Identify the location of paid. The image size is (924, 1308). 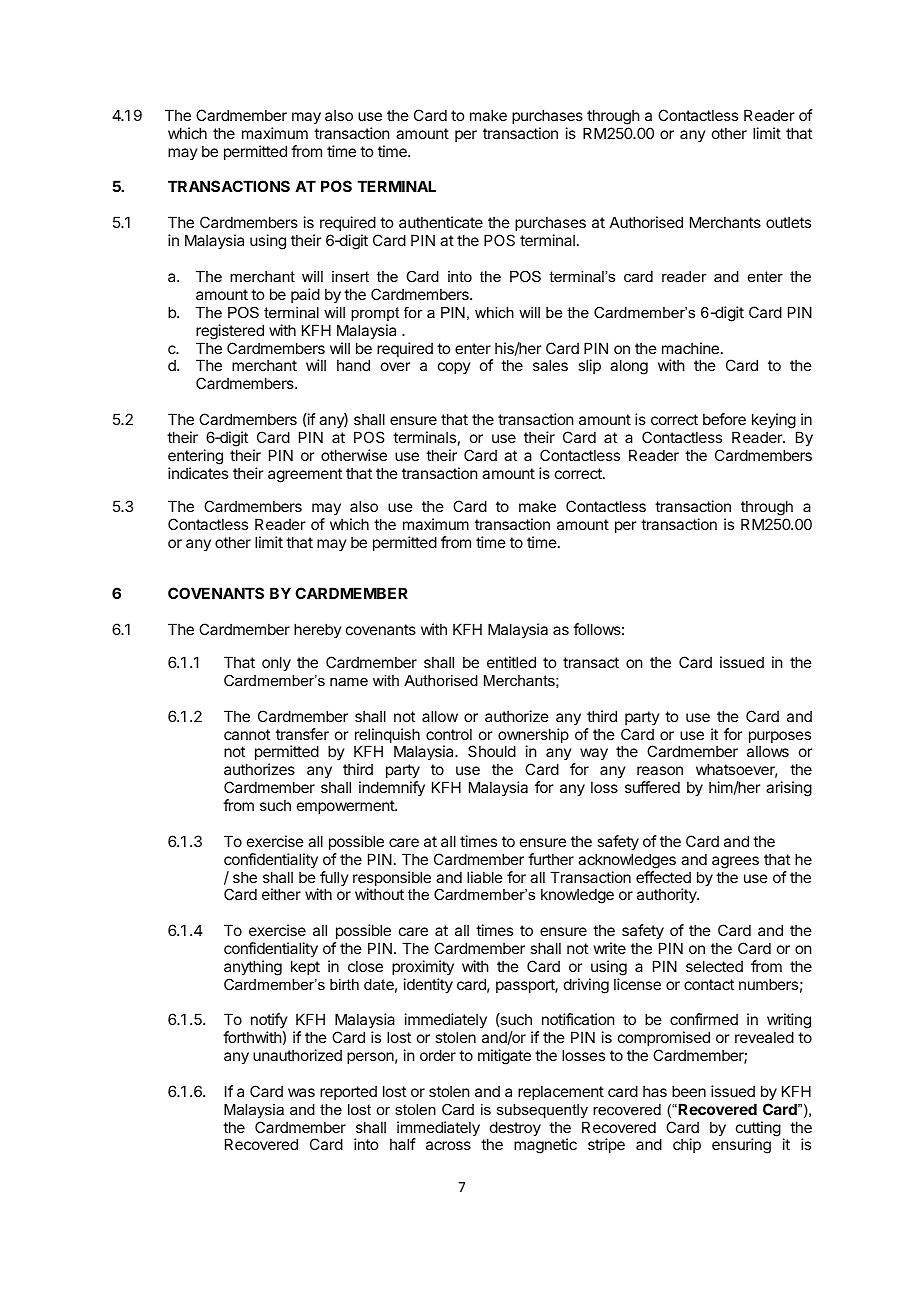
(305, 295).
